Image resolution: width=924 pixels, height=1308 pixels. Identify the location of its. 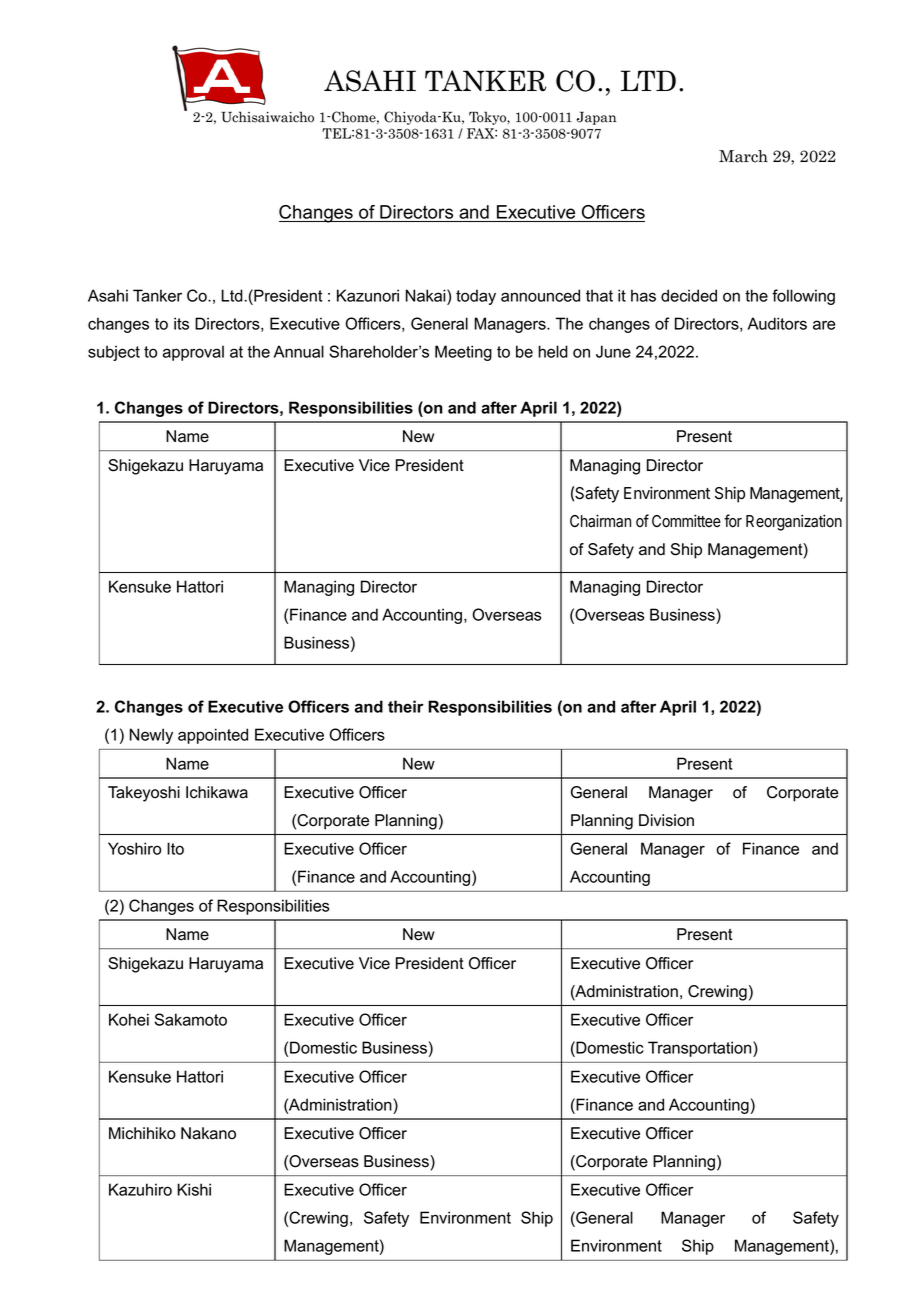
(181, 323).
